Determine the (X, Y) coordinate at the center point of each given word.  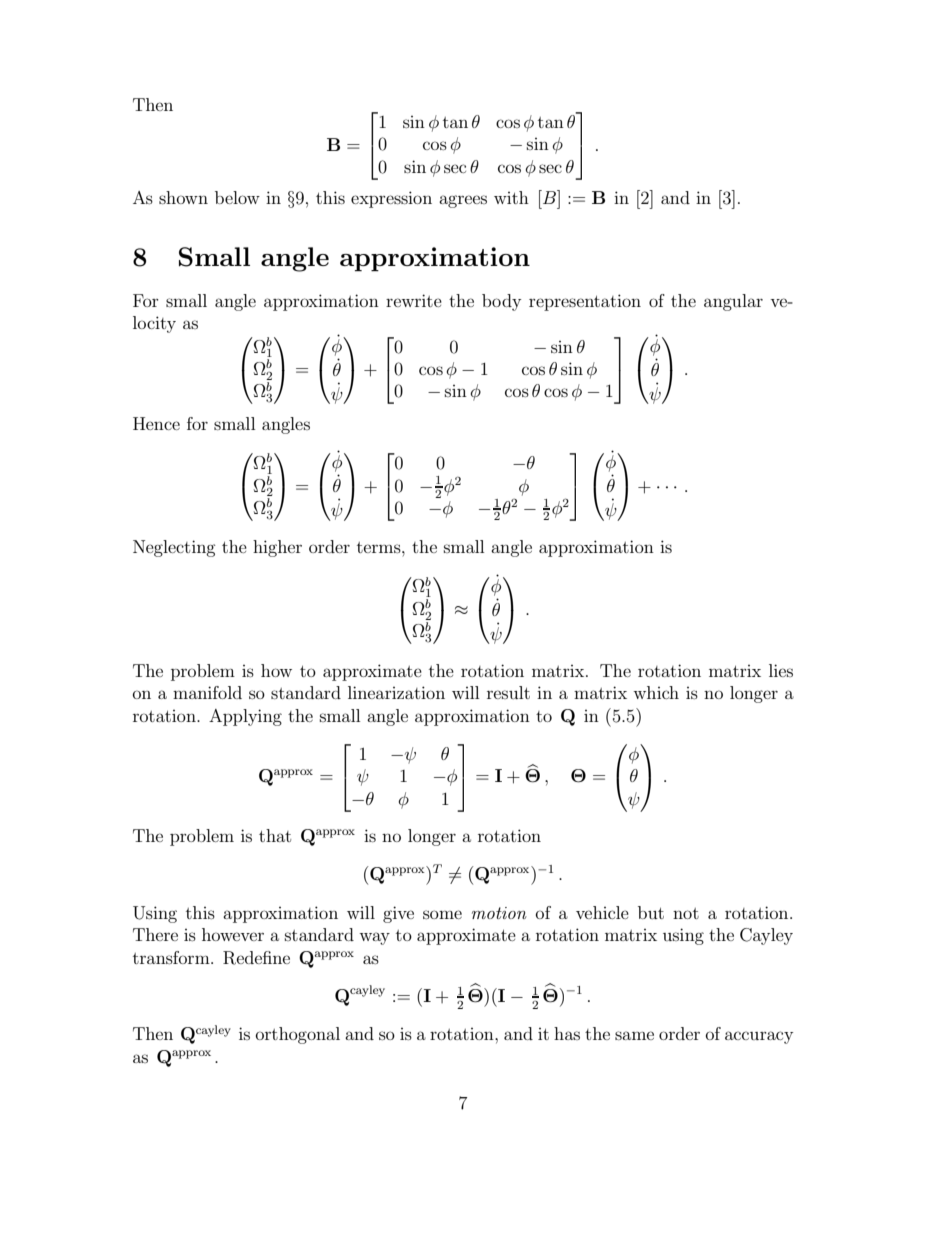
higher (277, 548)
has (567, 1033)
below (237, 197)
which (656, 692)
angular (733, 302)
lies (781, 670)
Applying (245, 717)
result (508, 692)
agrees (463, 201)
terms (380, 547)
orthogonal (298, 1035)
